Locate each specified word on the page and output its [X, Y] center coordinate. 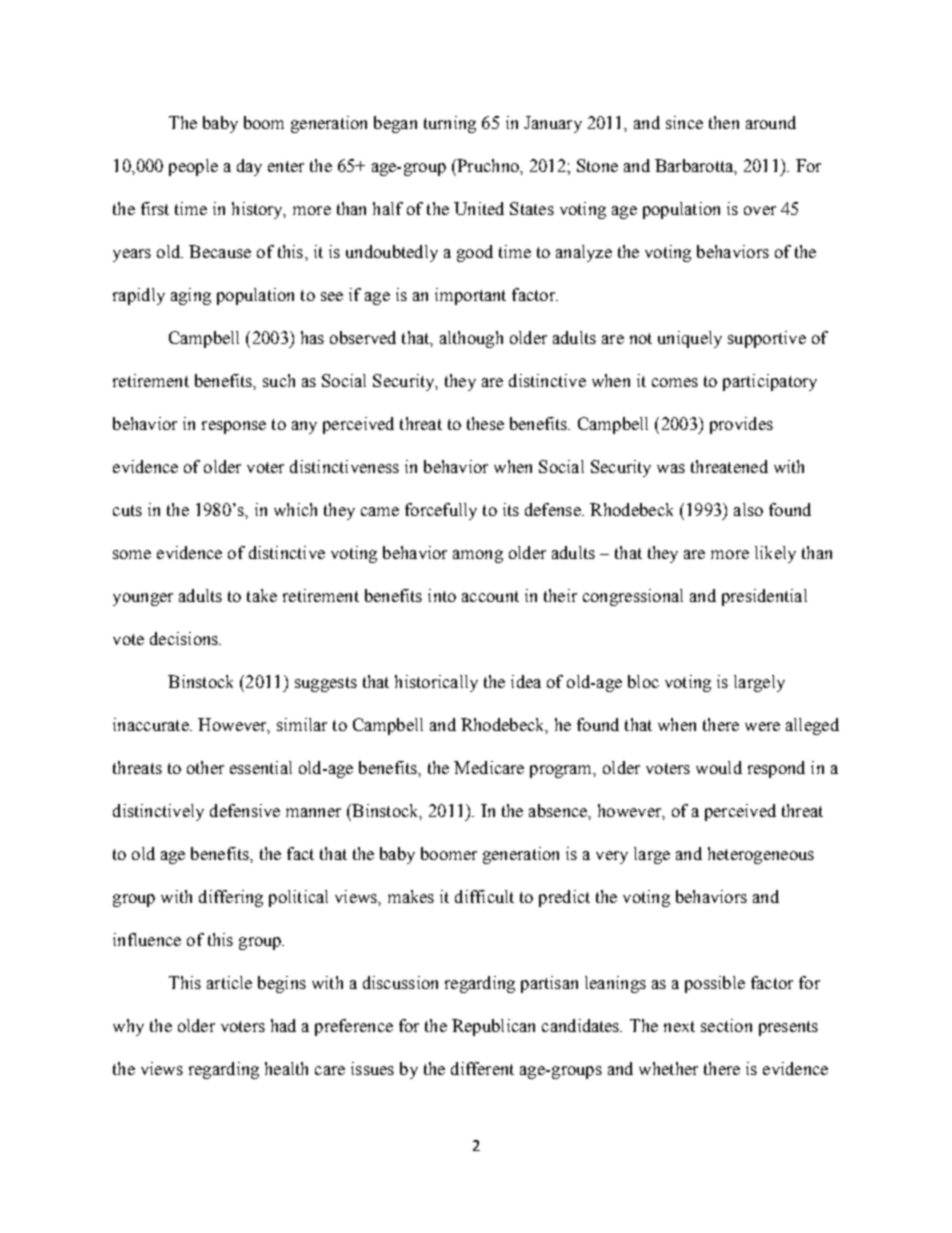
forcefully [441, 511]
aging [191, 296]
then [724, 122]
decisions [185, 638]
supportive [767, 339]
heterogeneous [761, 855]
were [762, 726]
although [471, 339]
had [283, 1025]
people [193, 167]
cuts [127, 510]
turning [450, 124]
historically [436, 683]
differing [231, 898]
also [748, 509]
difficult [484, 896]
